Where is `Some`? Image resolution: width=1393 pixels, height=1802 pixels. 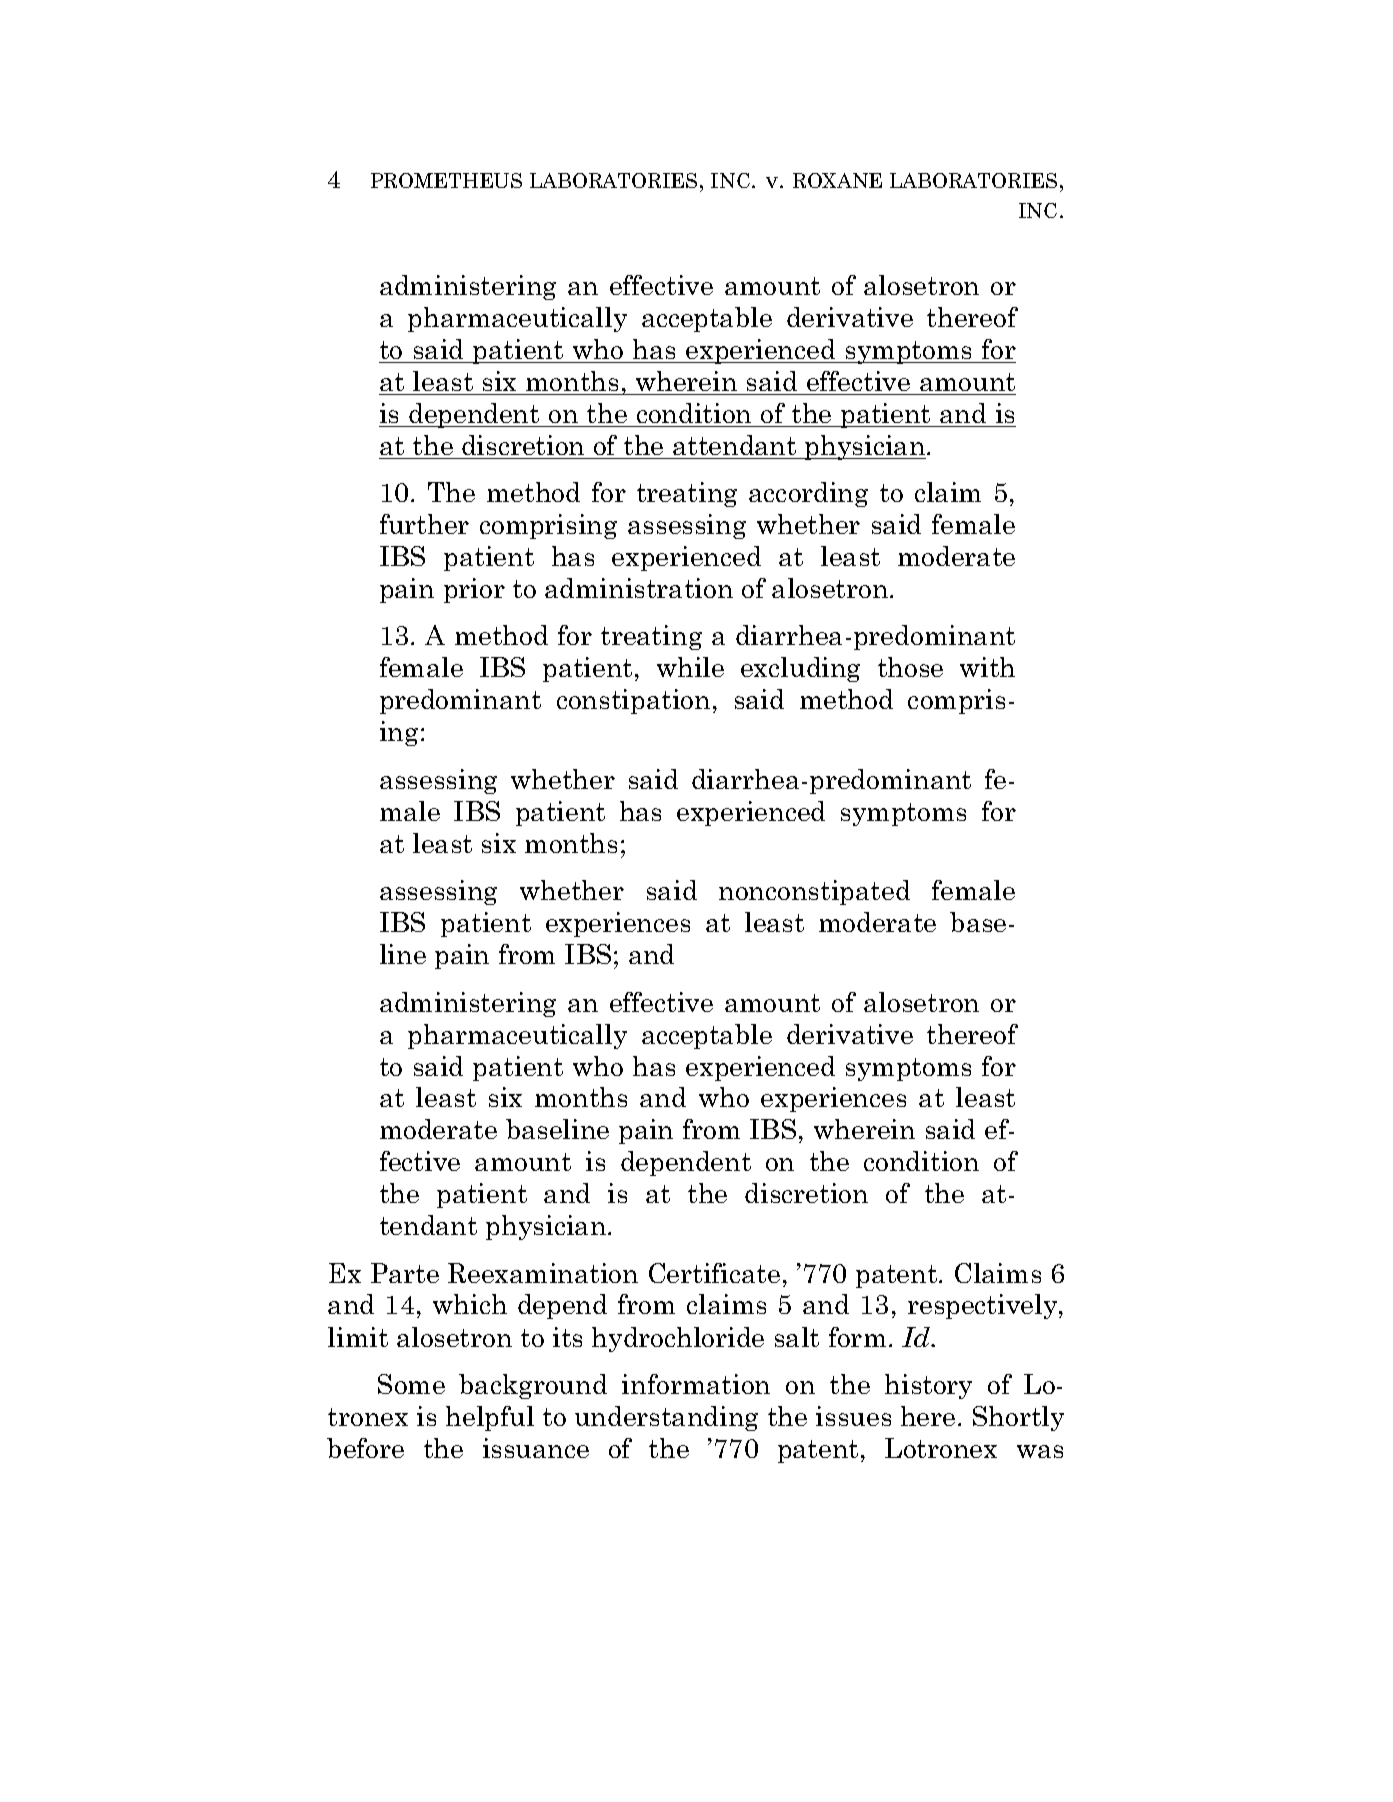
Some is located at coordinates (411, 1384).
